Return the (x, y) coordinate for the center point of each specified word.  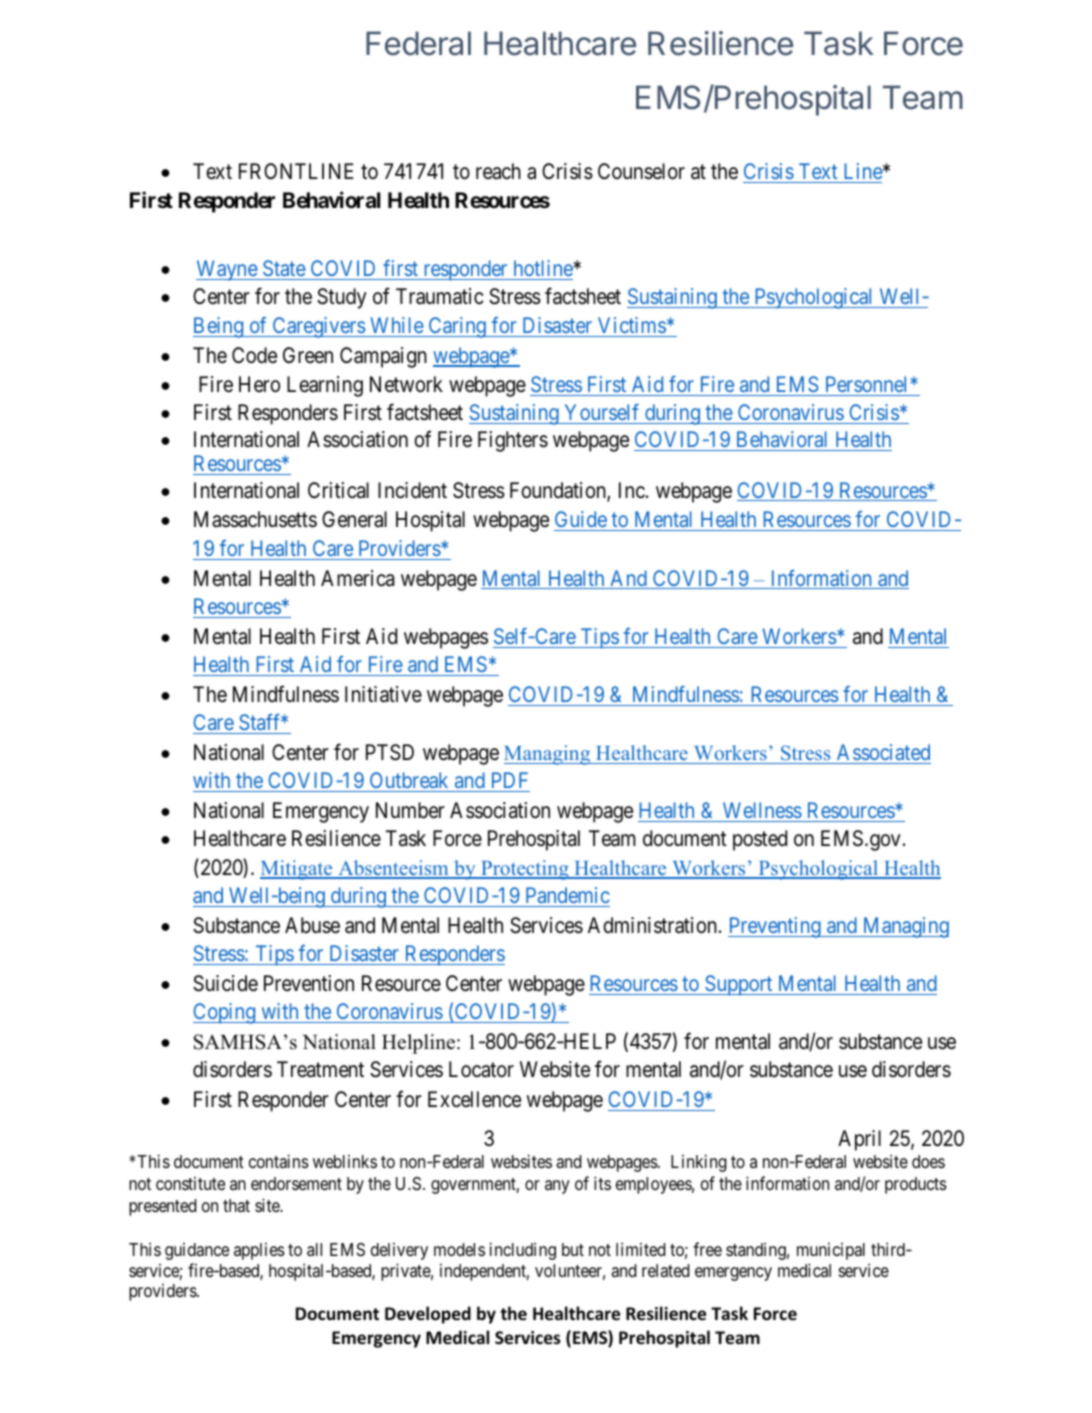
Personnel (867, 386)
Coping (225, 1013)
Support (739, 985)
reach (498, 171)
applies (259, 1251)
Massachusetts (255, 519)
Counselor (641, 171)
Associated (883, 752)
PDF (510, 780)
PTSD (390, 752)
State (283, 270)
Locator (481, 1069)
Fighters (513, 441)
